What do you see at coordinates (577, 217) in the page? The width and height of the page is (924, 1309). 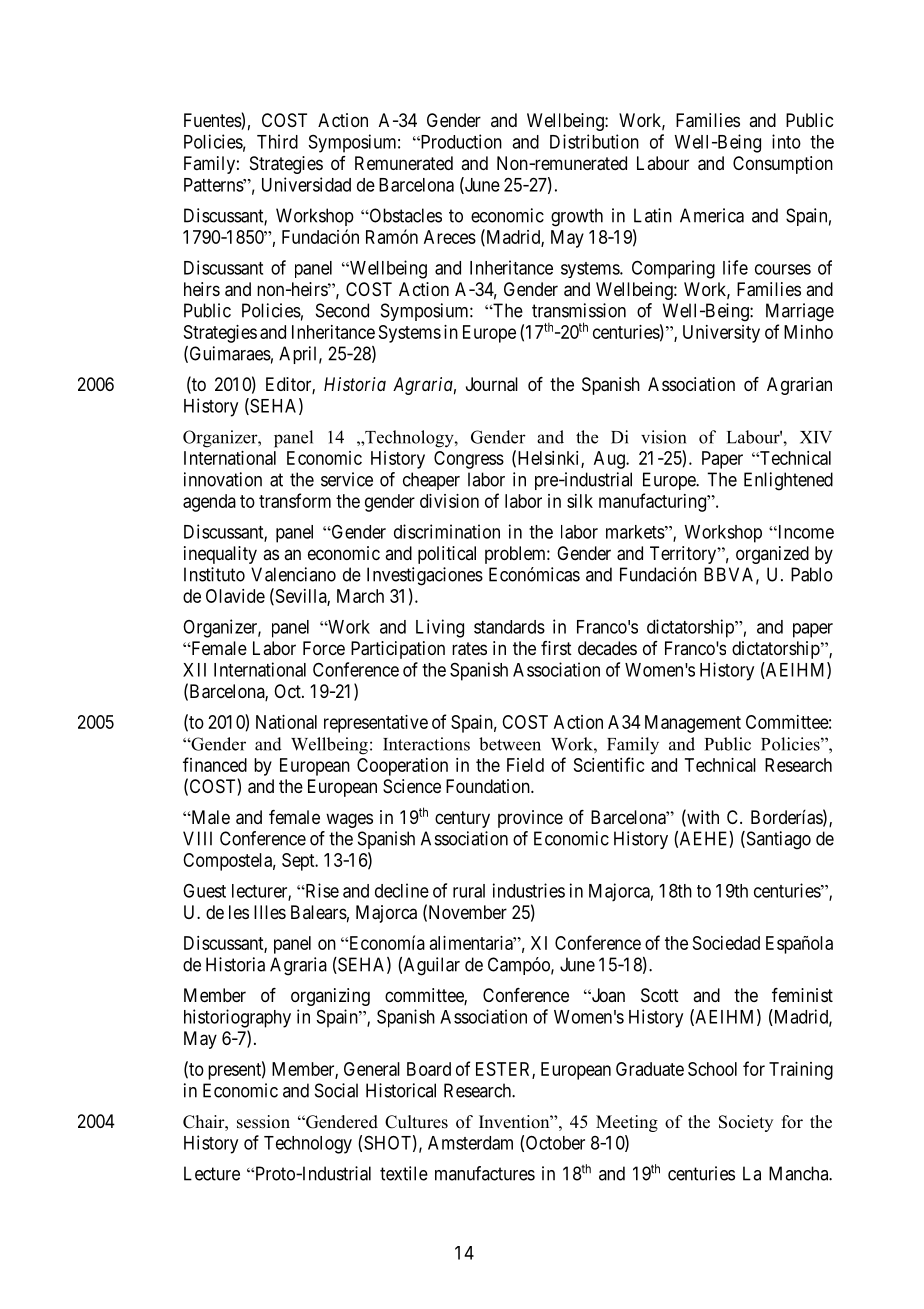 I see `growth` at bounding box center [577, 217].
